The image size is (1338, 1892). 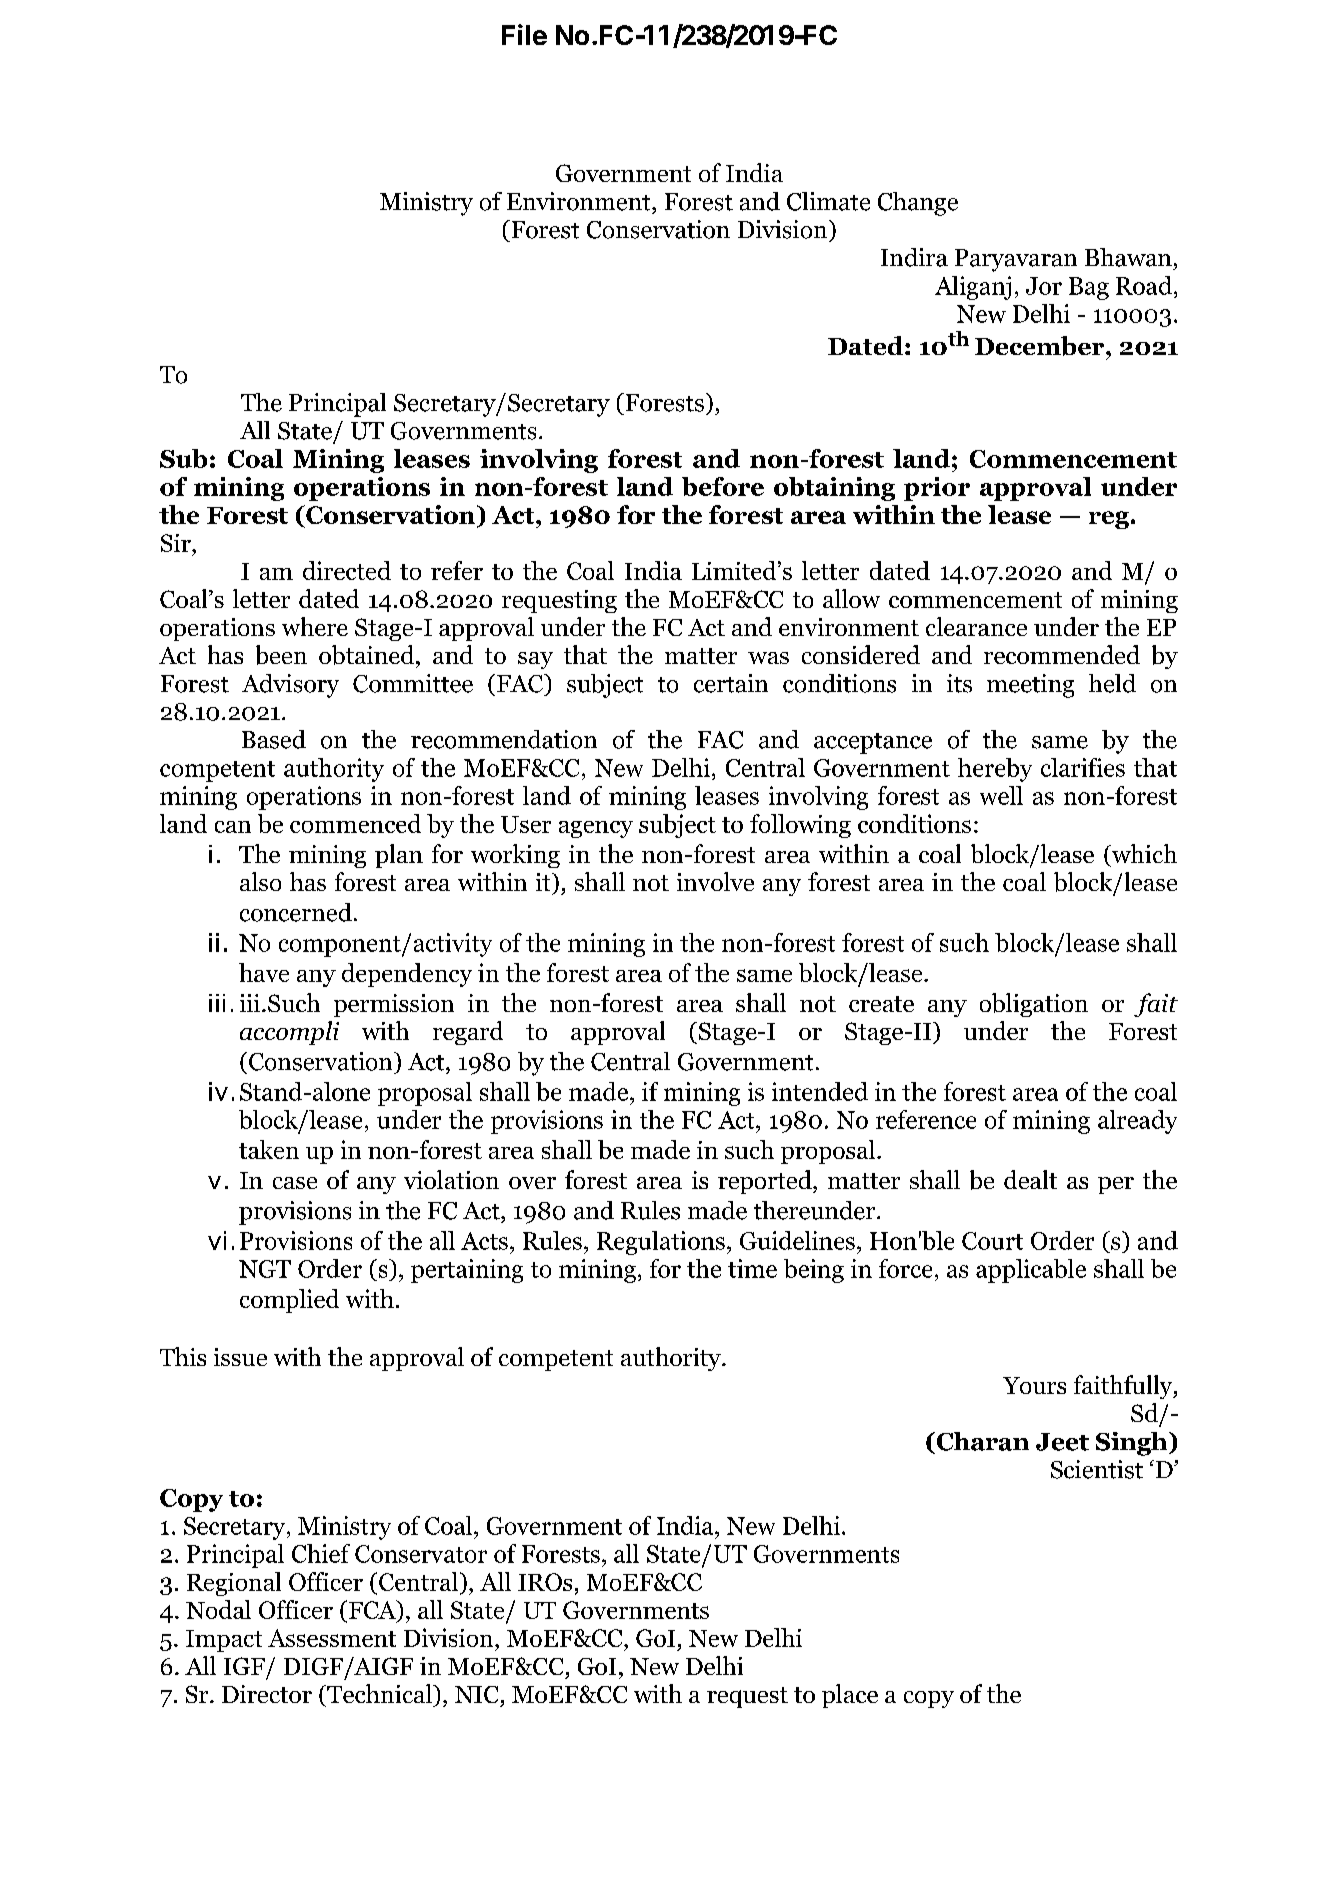 I want to click on Assessment, so click(x=332, y=1638).
